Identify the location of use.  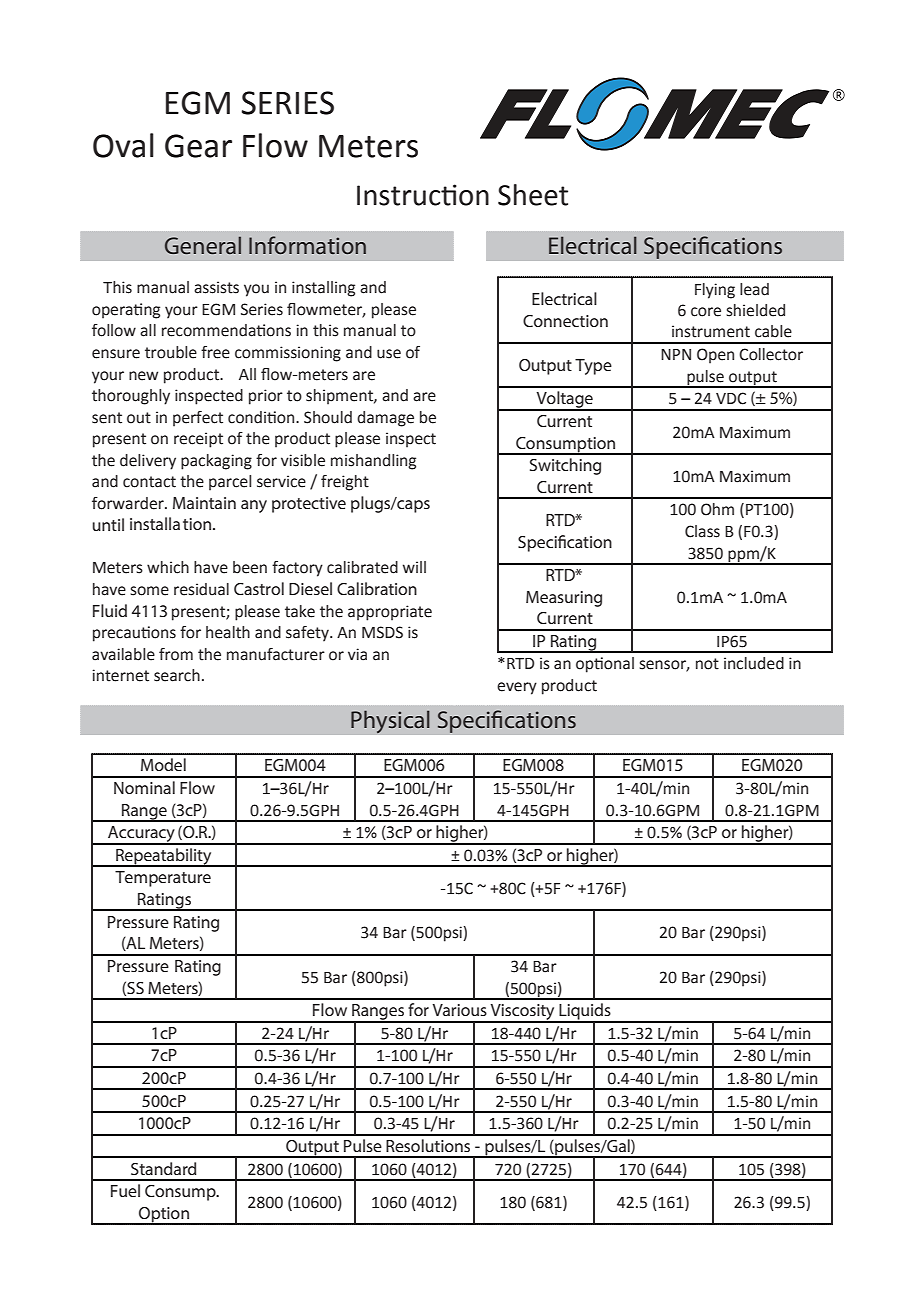
(389, 354).
